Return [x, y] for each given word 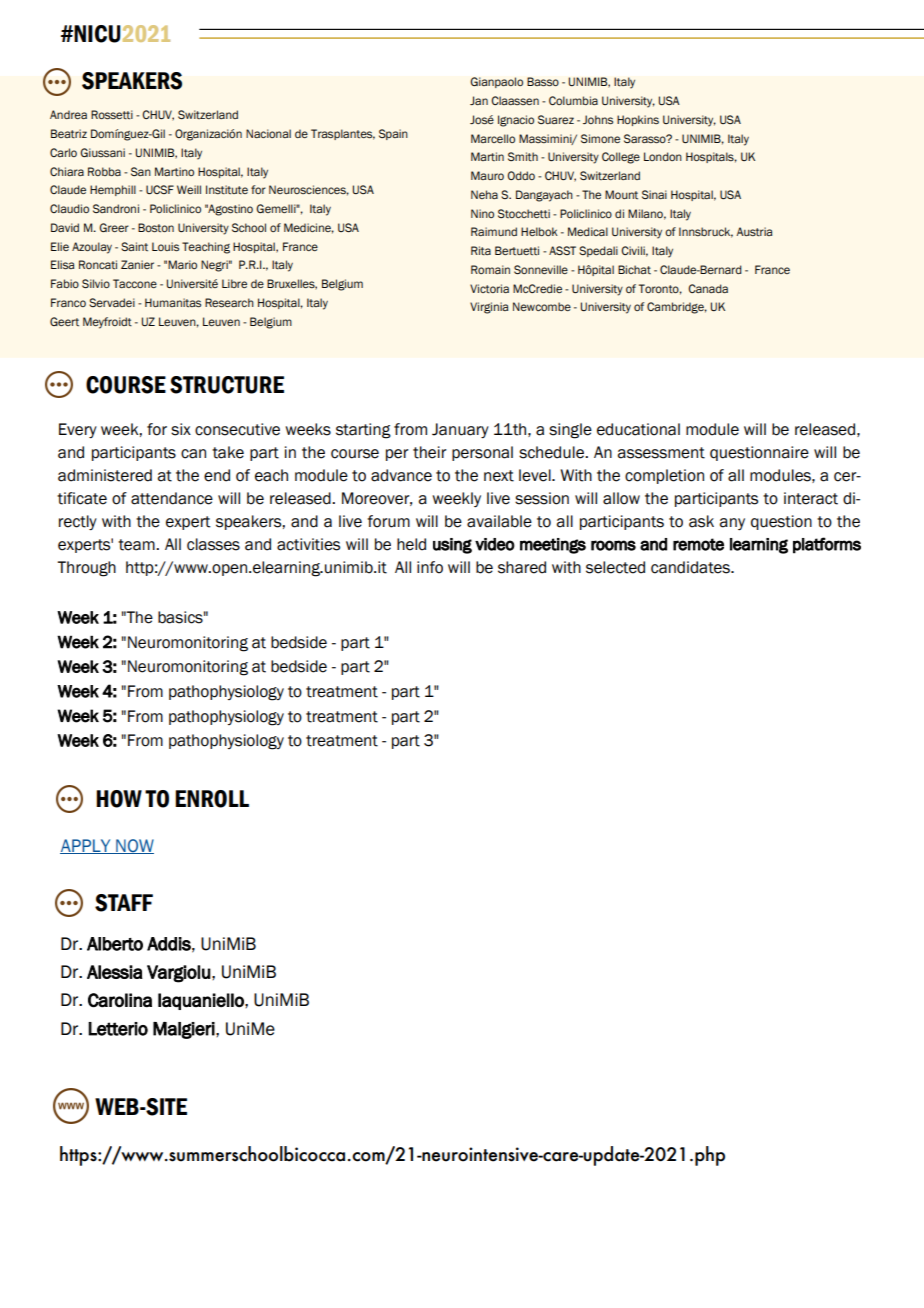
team [137, 545]
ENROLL [212, 799]
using [452, 546]
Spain [393, 134]
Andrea [68, 114]
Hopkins [638, 120]
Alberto [115, 944]
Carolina [120, 1000]
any [732, 524]
